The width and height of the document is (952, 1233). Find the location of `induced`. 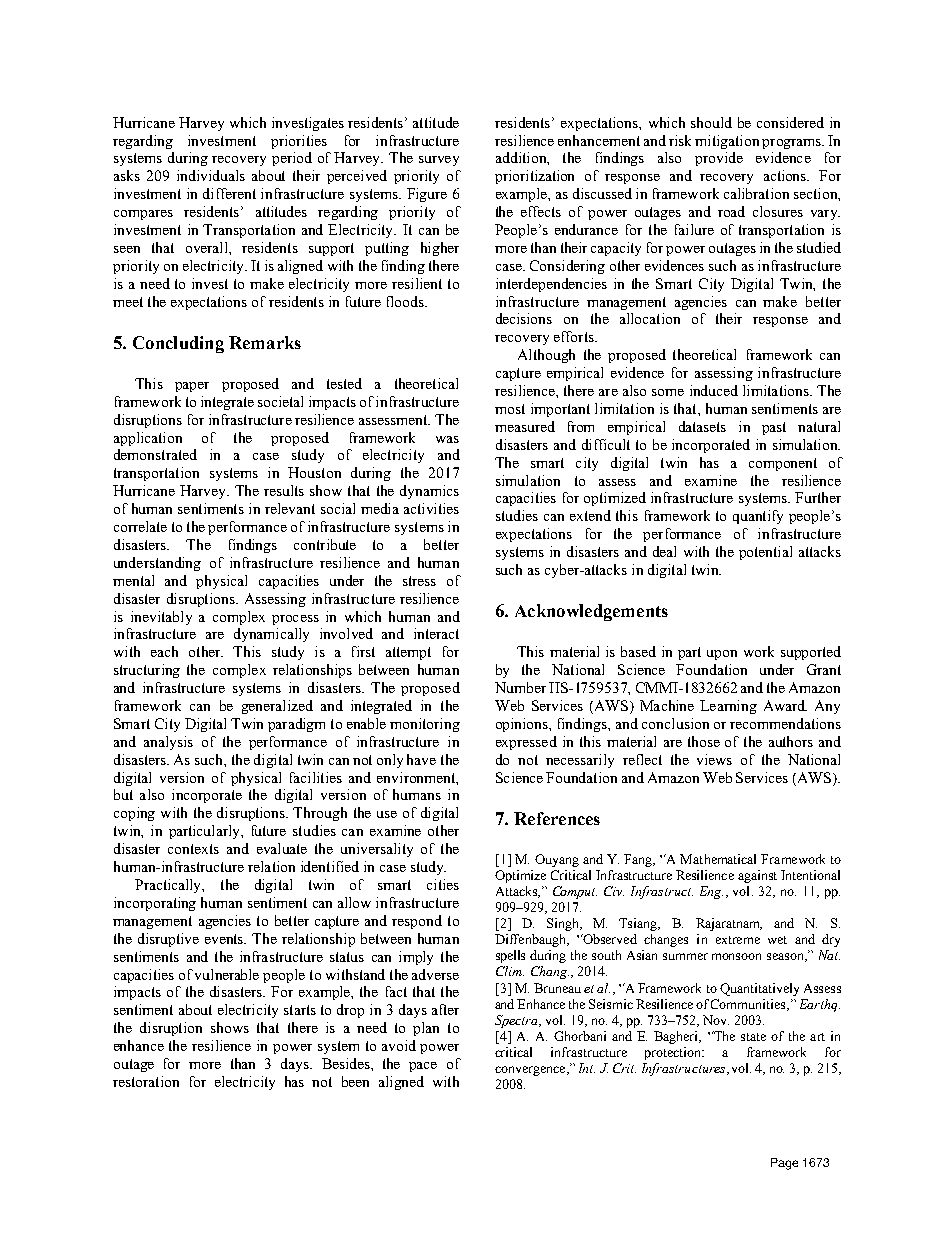

induced is located at coordinates (714, 390).
